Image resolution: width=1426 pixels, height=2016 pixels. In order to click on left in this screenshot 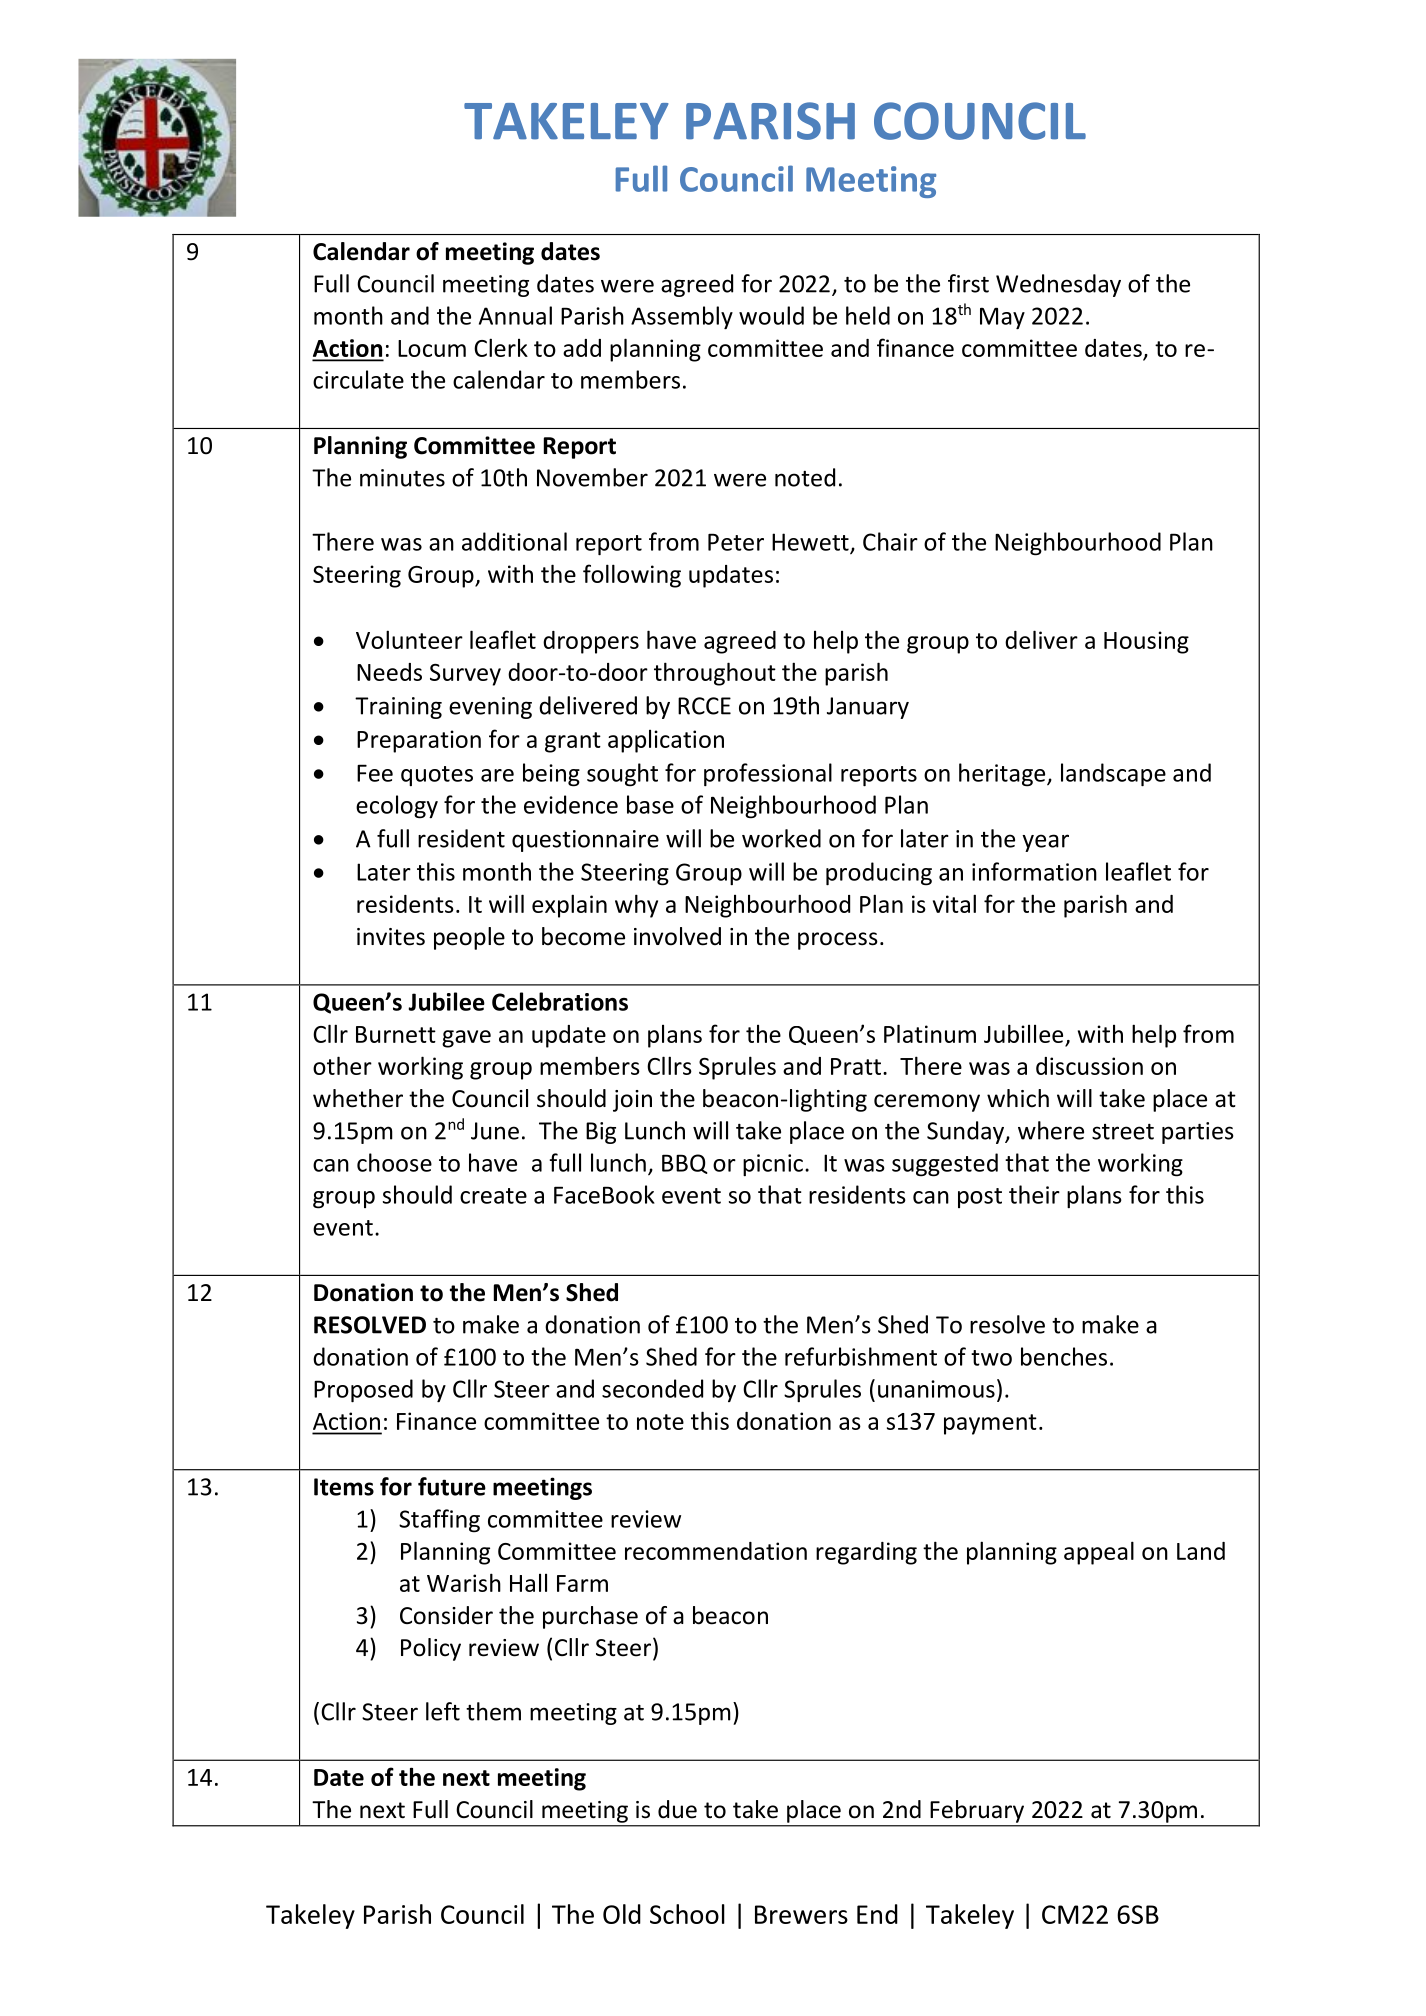, I will do `click(443, 1711)`.
